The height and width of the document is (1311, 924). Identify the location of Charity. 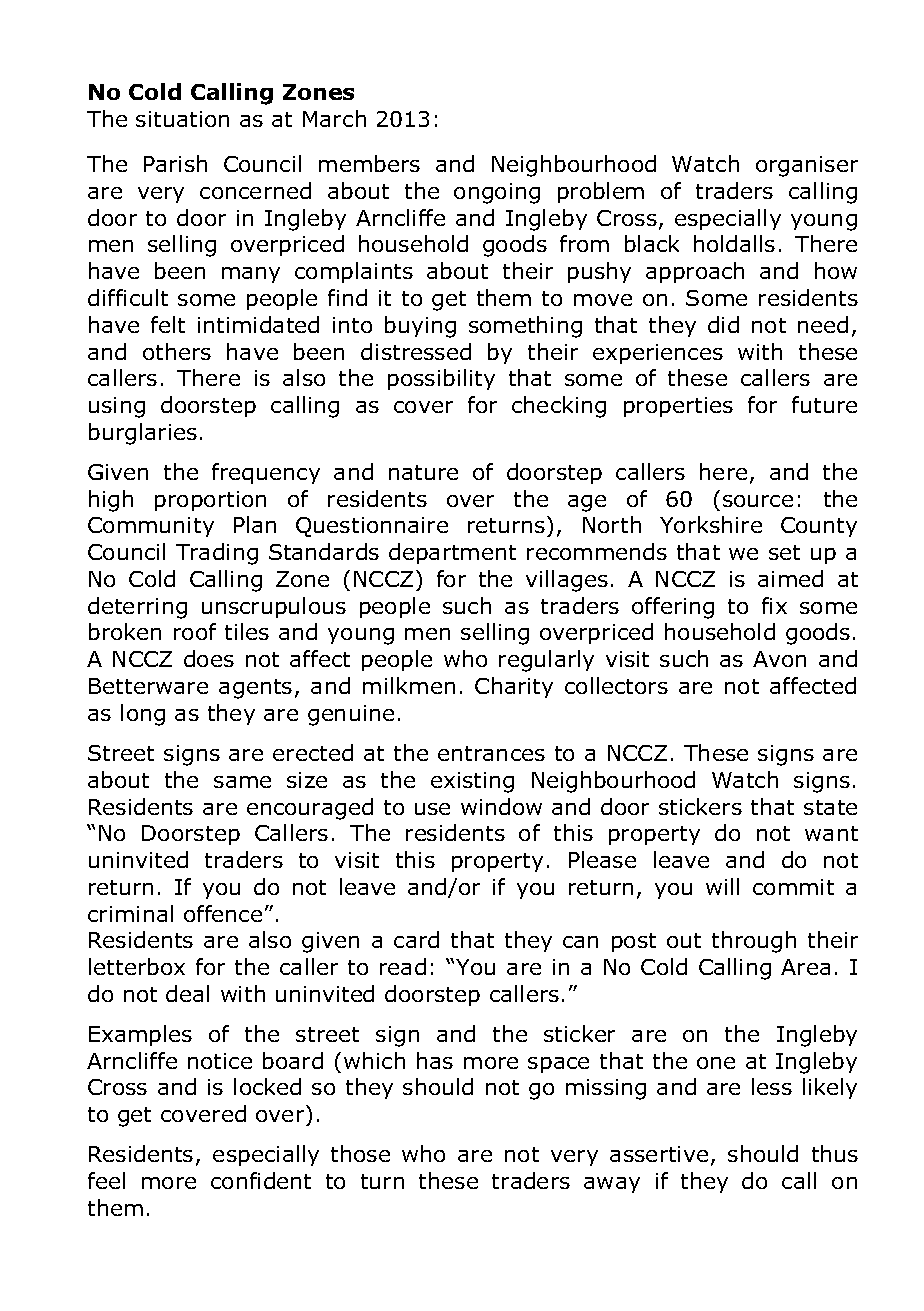
(514, 687).
